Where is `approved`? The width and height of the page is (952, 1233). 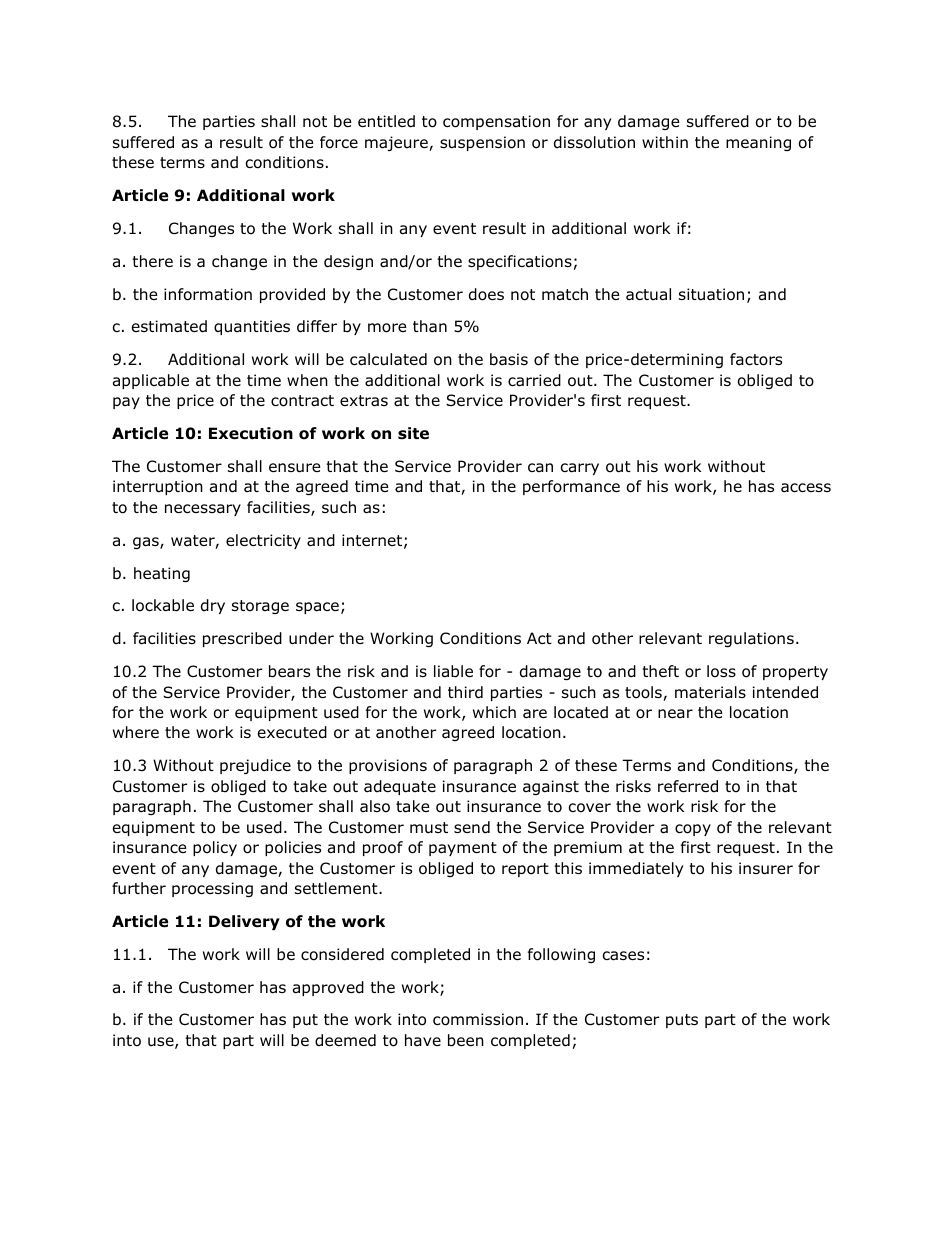
approved is located at coordinates (328, 988).
